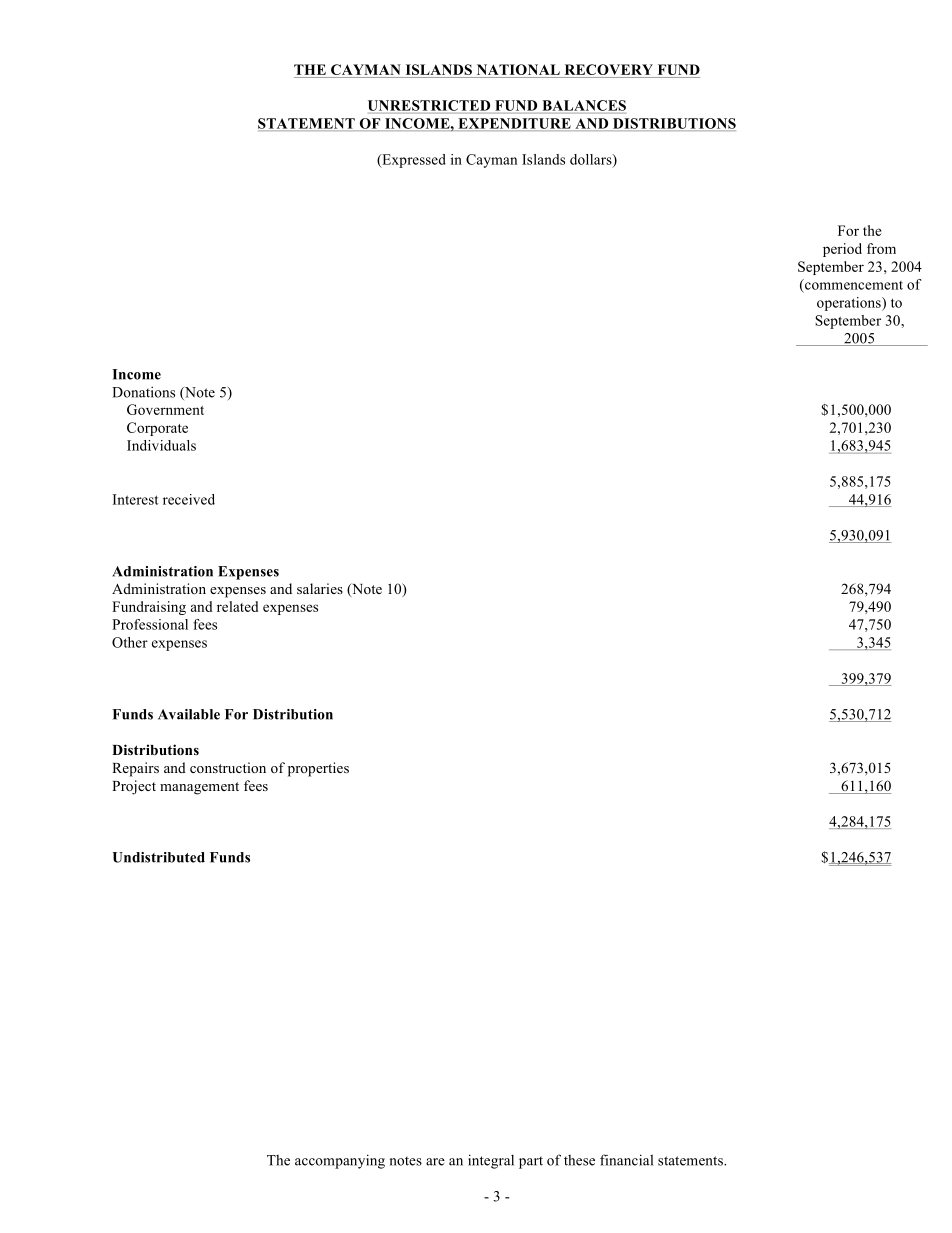 The height and width of the screenshot is (1233, 952). I want to click on related, so click(237, 606).
